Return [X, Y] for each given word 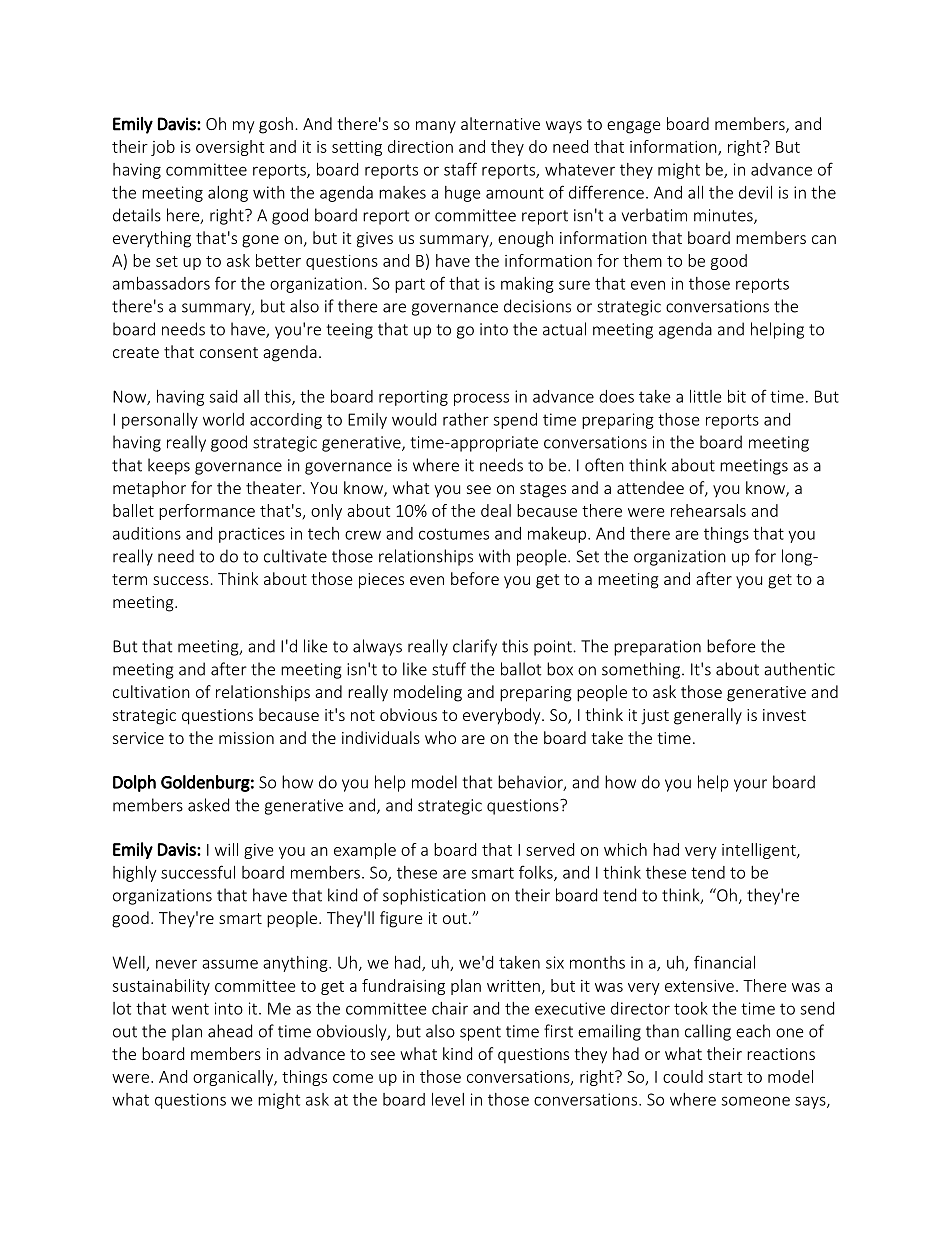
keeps [169, 466]
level [448, 1099]
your [750, 785]
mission [246, 738]
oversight [230, 148]
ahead [230, 1031]
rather [466, 419]
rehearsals [708, 510]
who [440, 737]
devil [755, 192]
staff [460, 169]
